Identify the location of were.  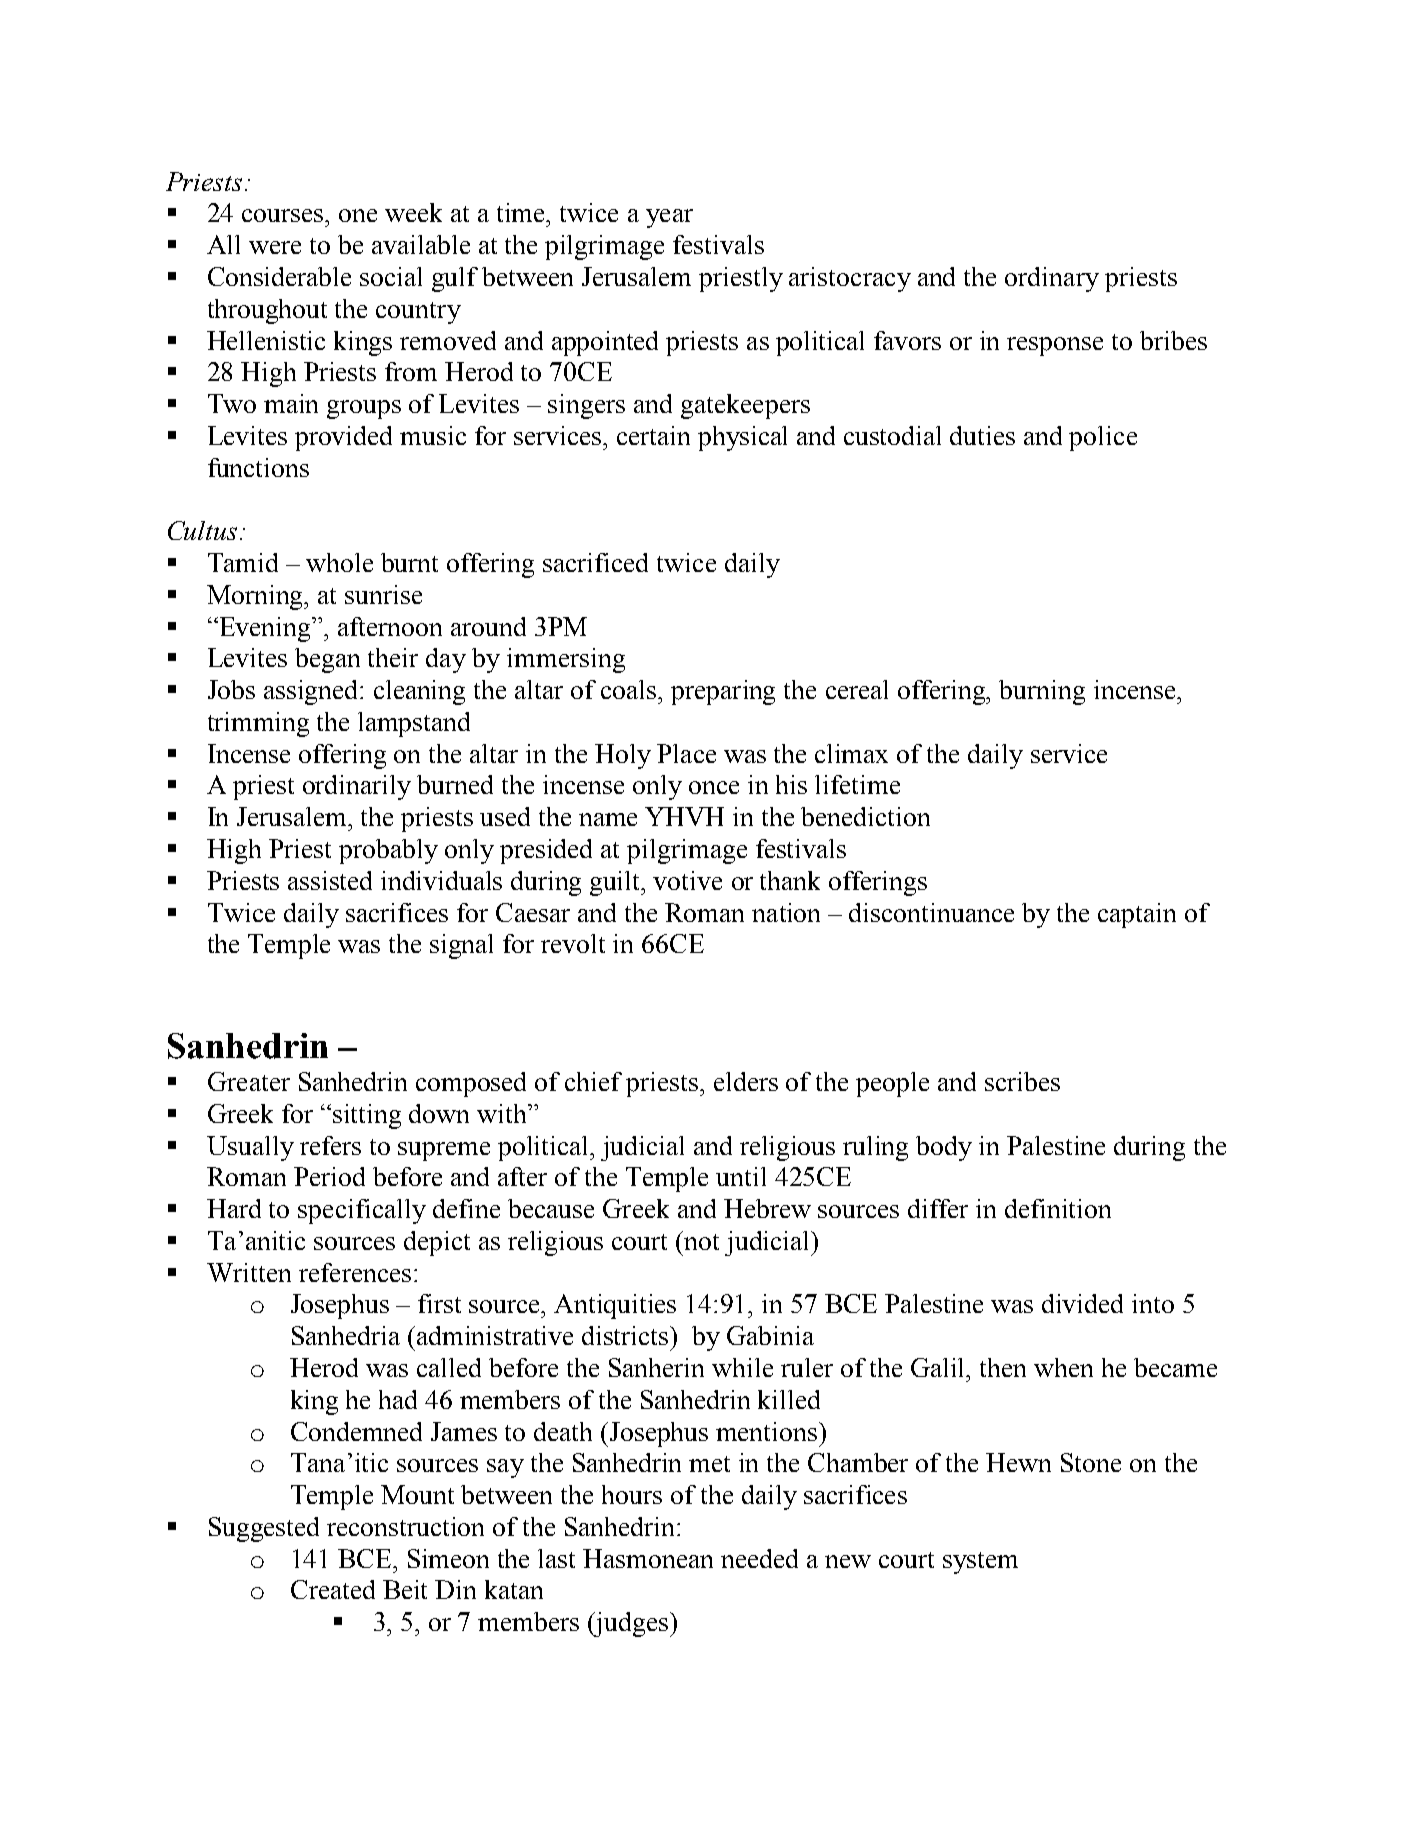
(275, 247).
